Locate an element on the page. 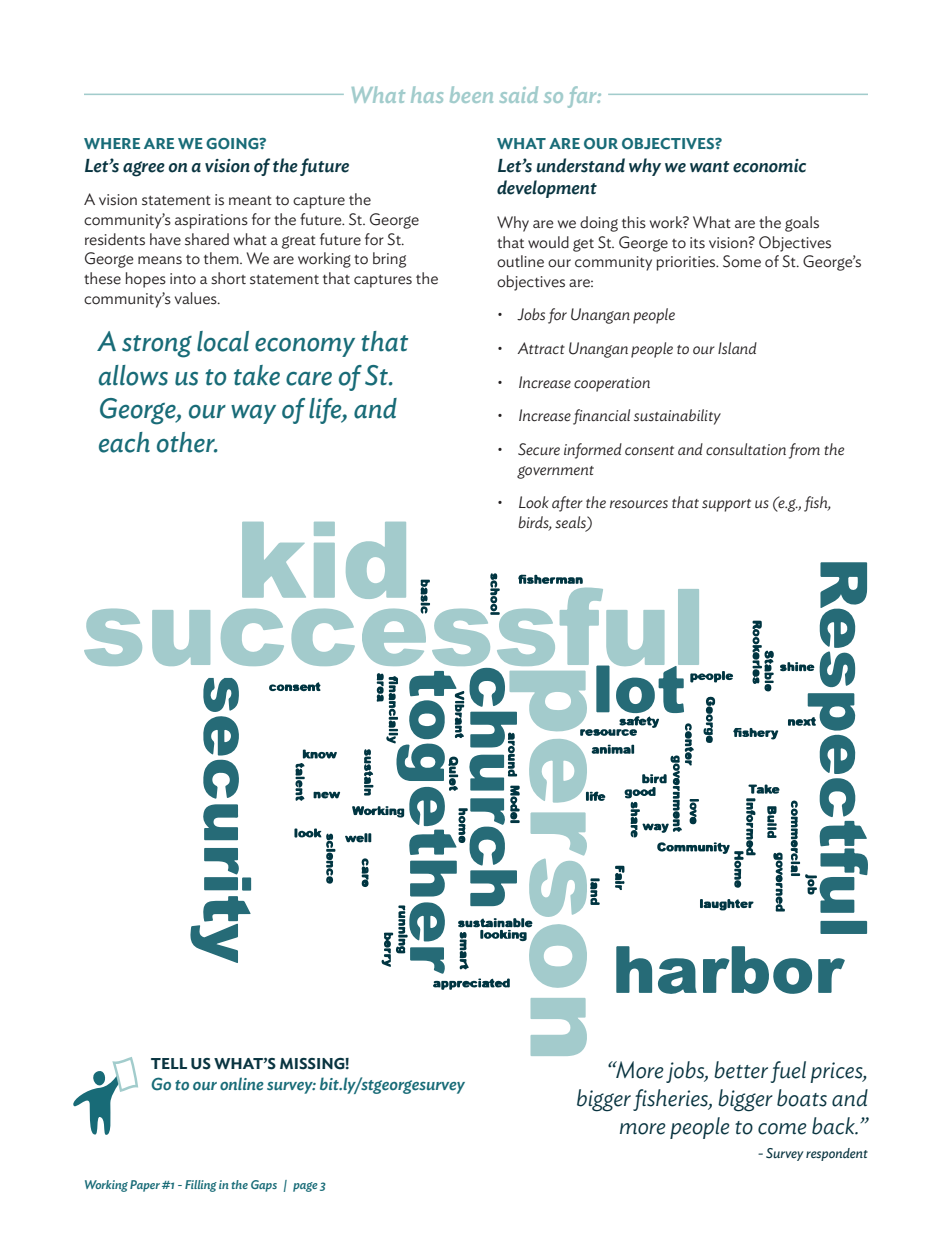 This page has width=952, height=1233. Filling is located at coordinates (201, 1186).
